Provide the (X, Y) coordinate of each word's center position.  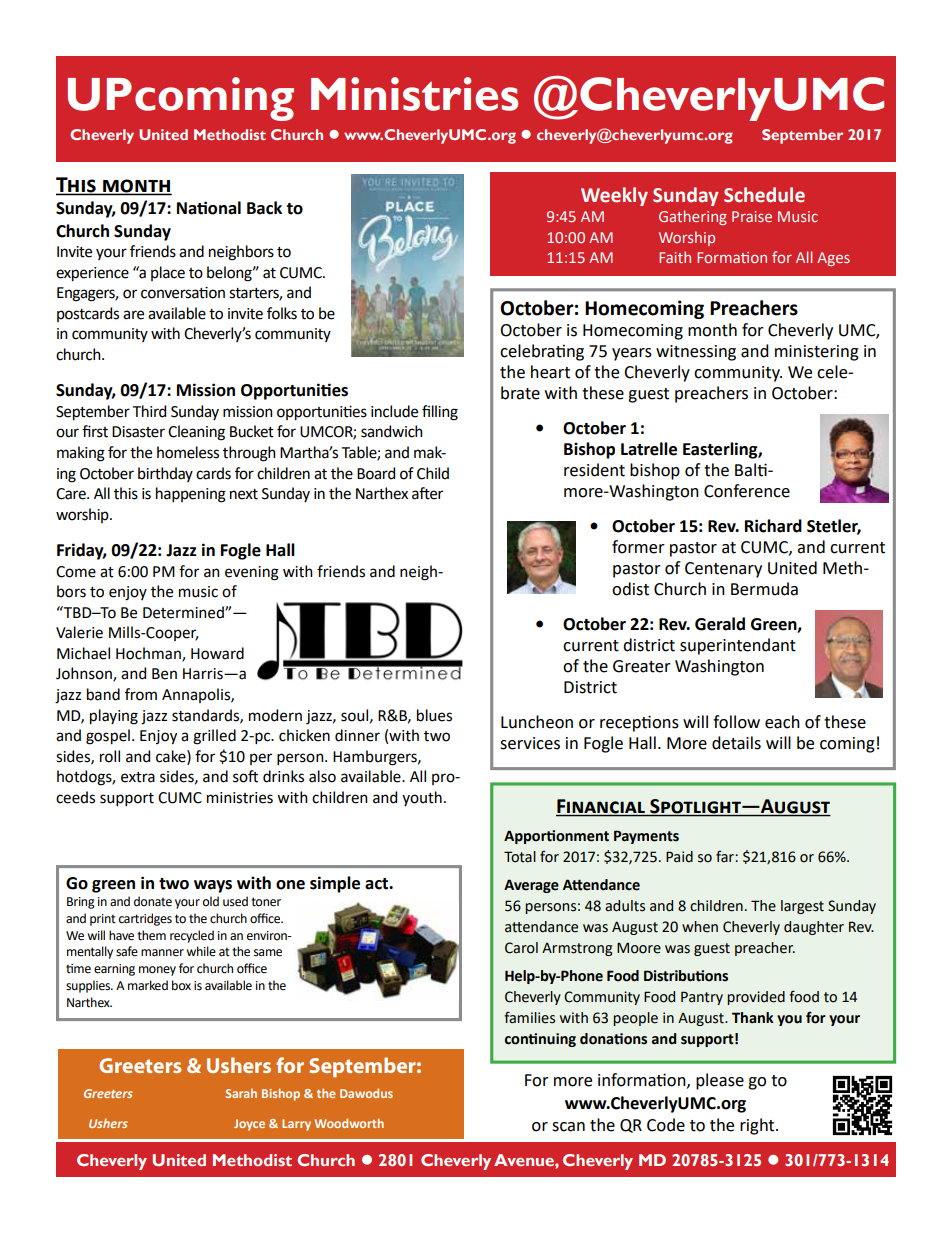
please (720, 1081)
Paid (679, 857)
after (427, 493)
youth (422, 798)
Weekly (614, 196)
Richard (773, 526)
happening (191, 495)
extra (138, 777)
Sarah (241, 1093)
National (209, 208)
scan (568, 1127)
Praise (752, 216)
